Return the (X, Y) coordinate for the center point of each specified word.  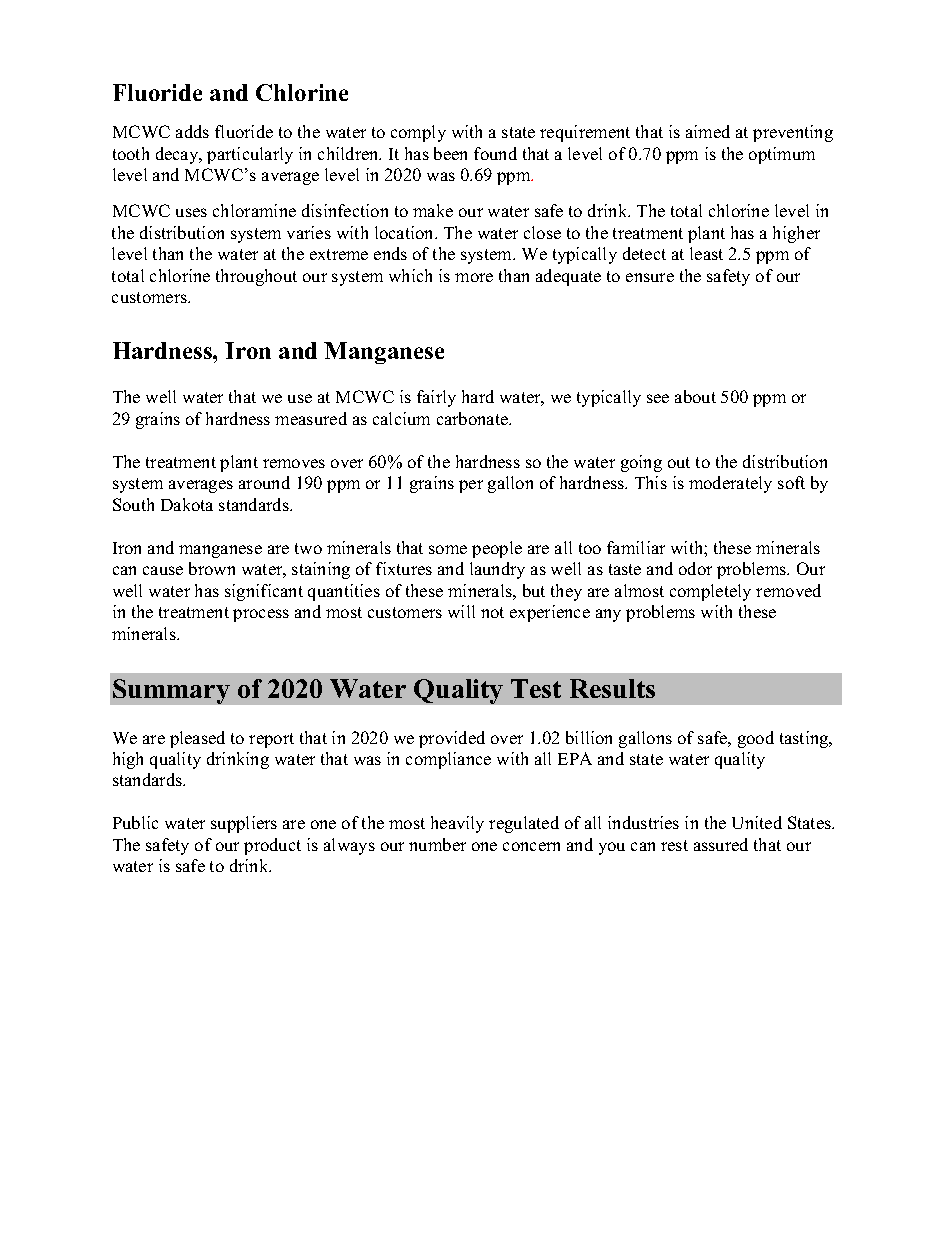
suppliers (244, 824)
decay (178, 155)
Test (536, 688)
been (450, 153)
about (695, 396)
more (474, 277)
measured (311, 418)
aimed (708, 131)
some (448, 549)
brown (212, 568)
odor (695, 568)
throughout (256, 277)
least (706, 253)
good (756, 739)
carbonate (473, 418)
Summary (171, 691)
